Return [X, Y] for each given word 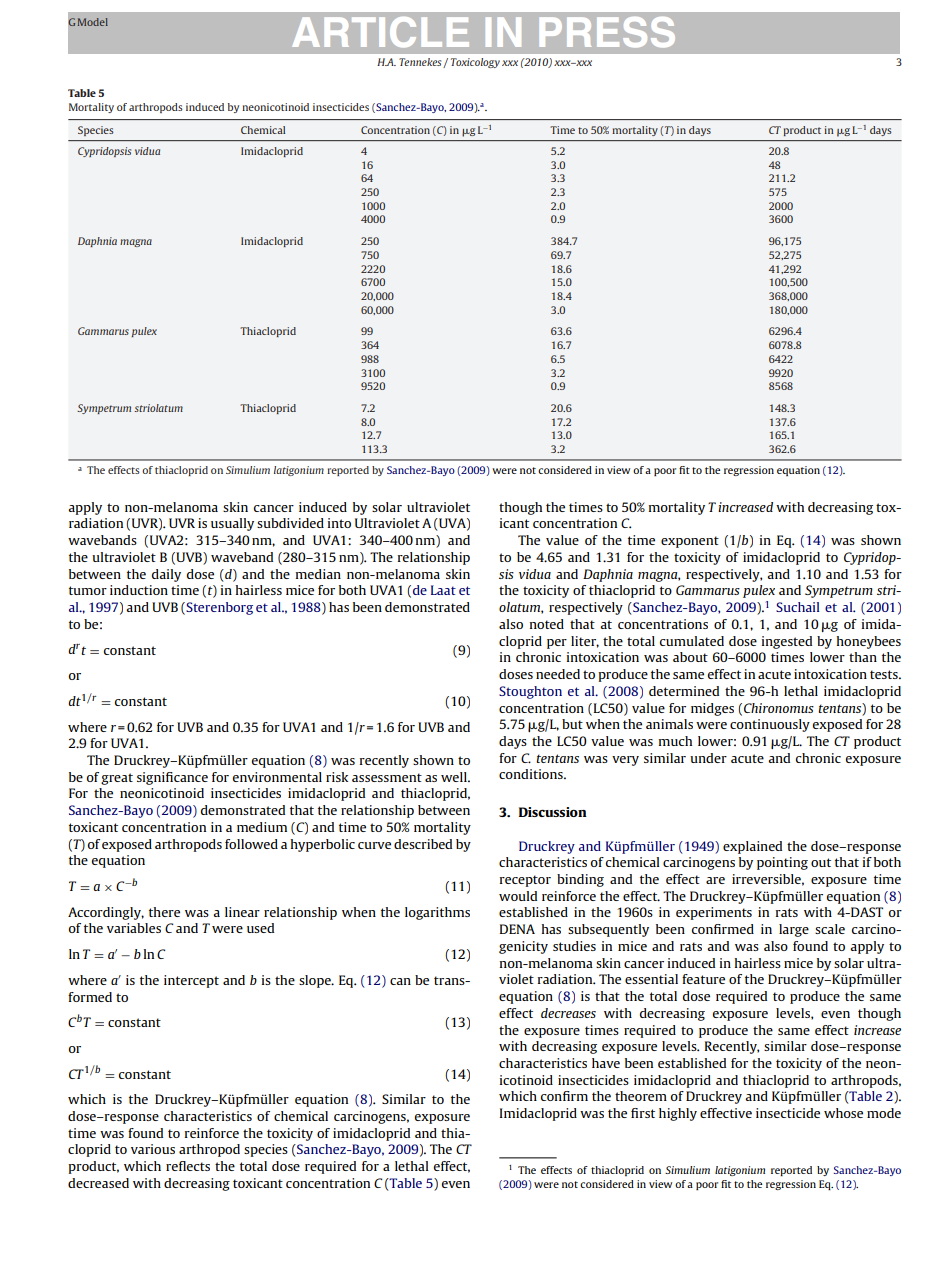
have [606, 1063]
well [455, 777]
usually [232, 524]
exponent [690, 542]
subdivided [290, 523]
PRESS [607, 32]
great [117, 779]
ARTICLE [380, 32]
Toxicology [475, 63]
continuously [770, 725]
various [153, 1149]
